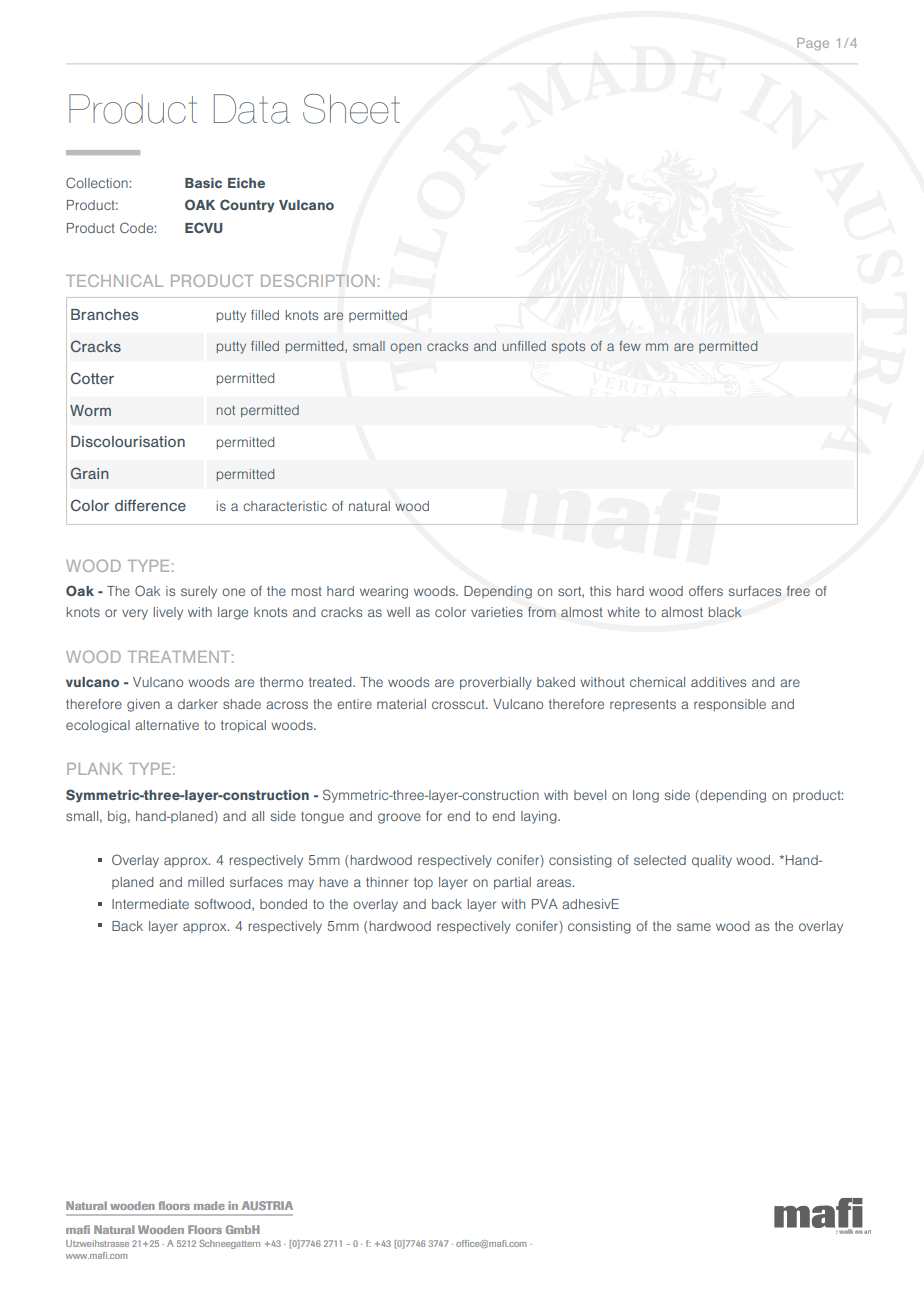 This screenshot has height=1308, width=924. I want to click on quality, so click(712, 861).
